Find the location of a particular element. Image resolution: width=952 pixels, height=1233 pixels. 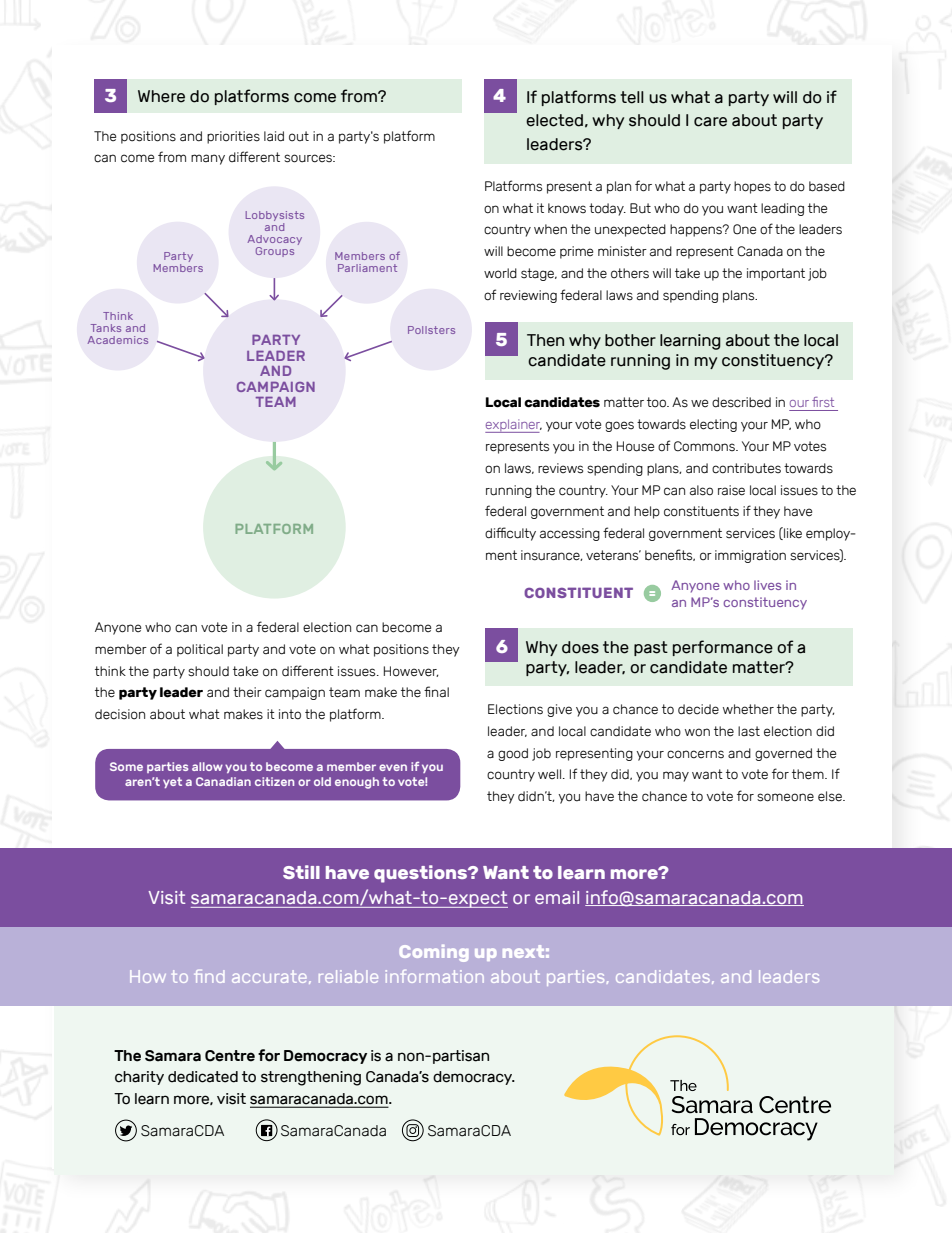

difficulty is located at coordinates (510, 534).
